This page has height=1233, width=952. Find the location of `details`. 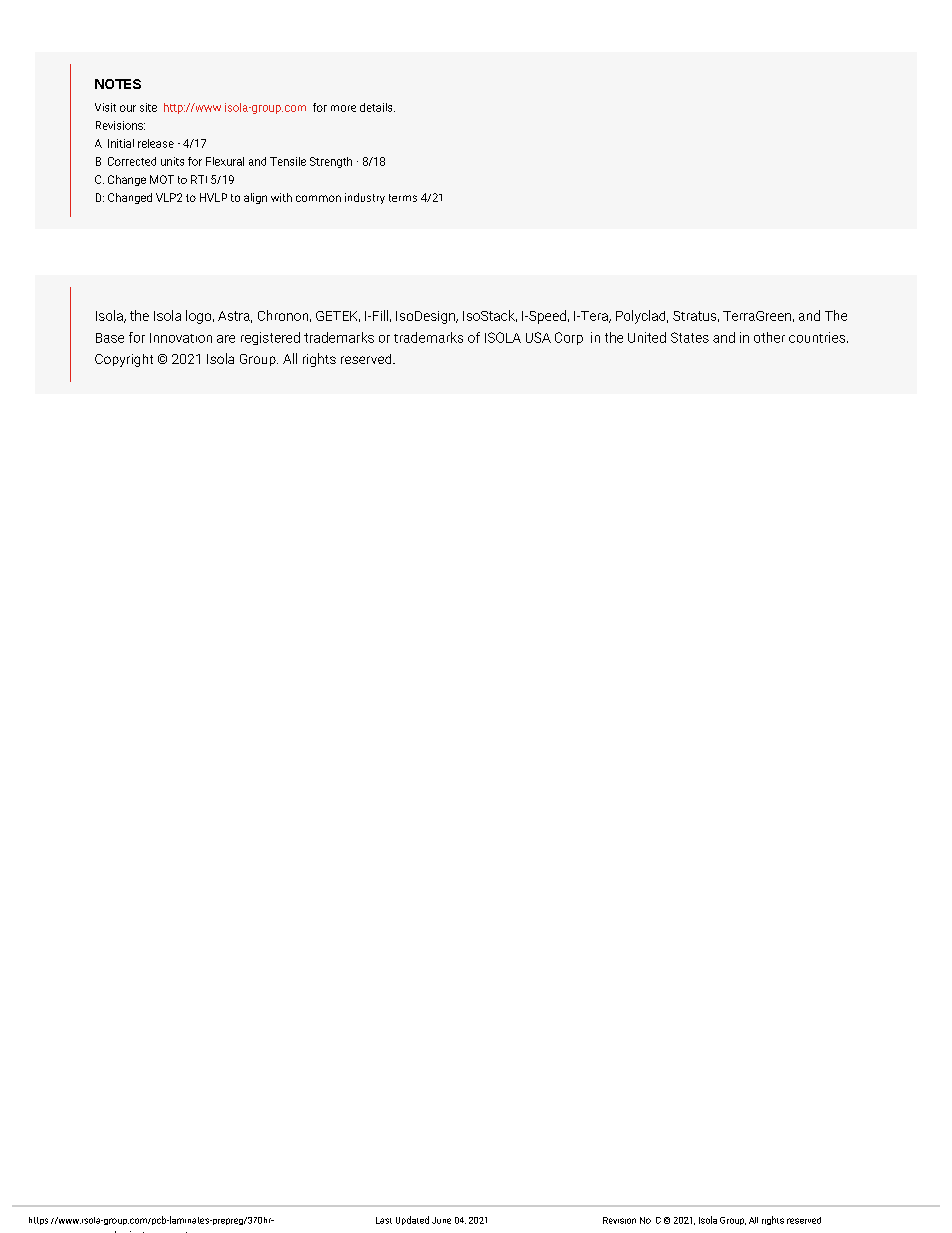

details is located at coordinates (377, 107).
